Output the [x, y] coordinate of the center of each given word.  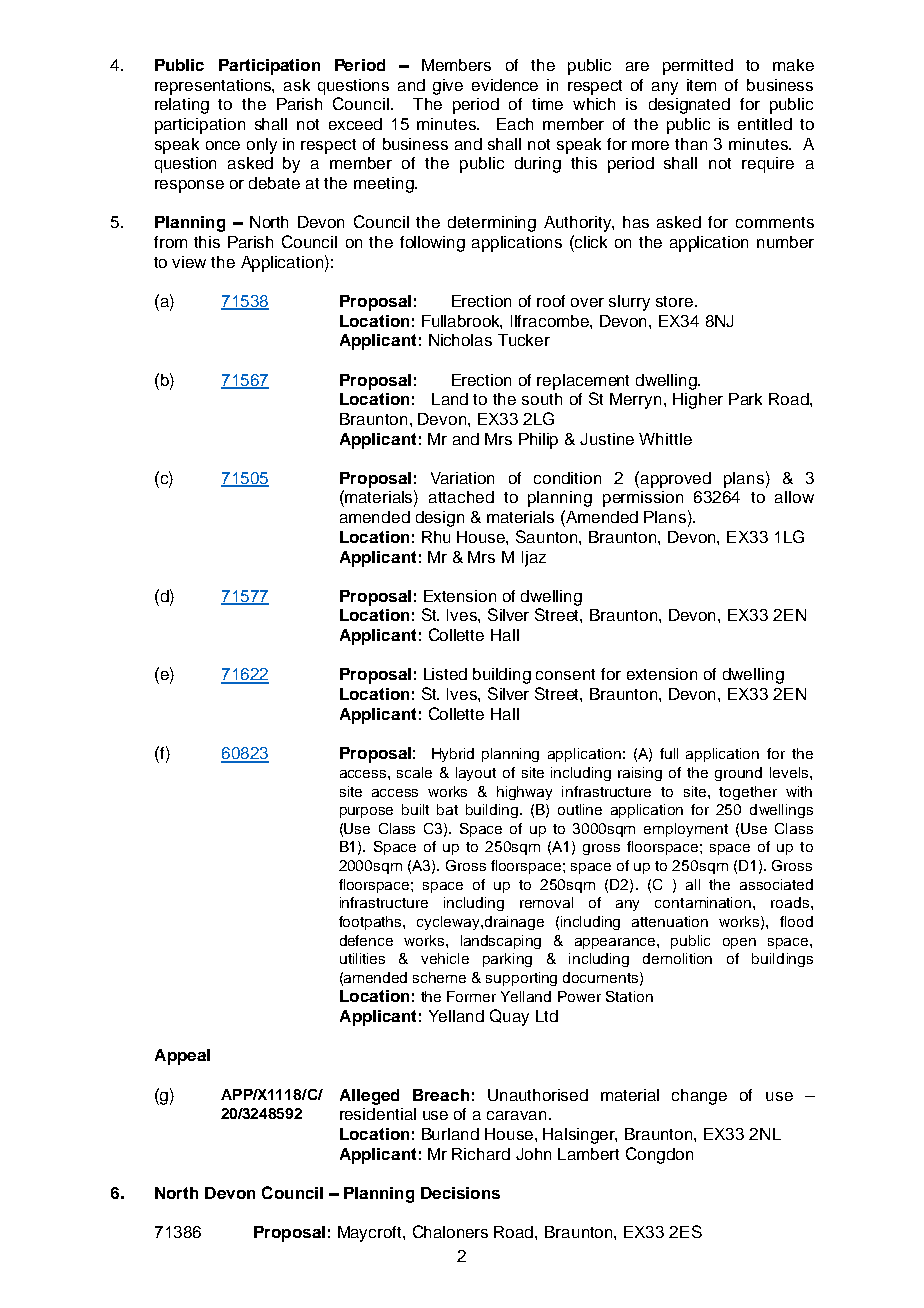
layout [476, 774]
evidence [505, 85]
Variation [462, 478]
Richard [481, 1154]
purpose [366, 812]
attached [461, 497]
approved [676, 480]
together [748, 793]
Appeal [182, 1057]
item [701, 85]
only [262, 146]
